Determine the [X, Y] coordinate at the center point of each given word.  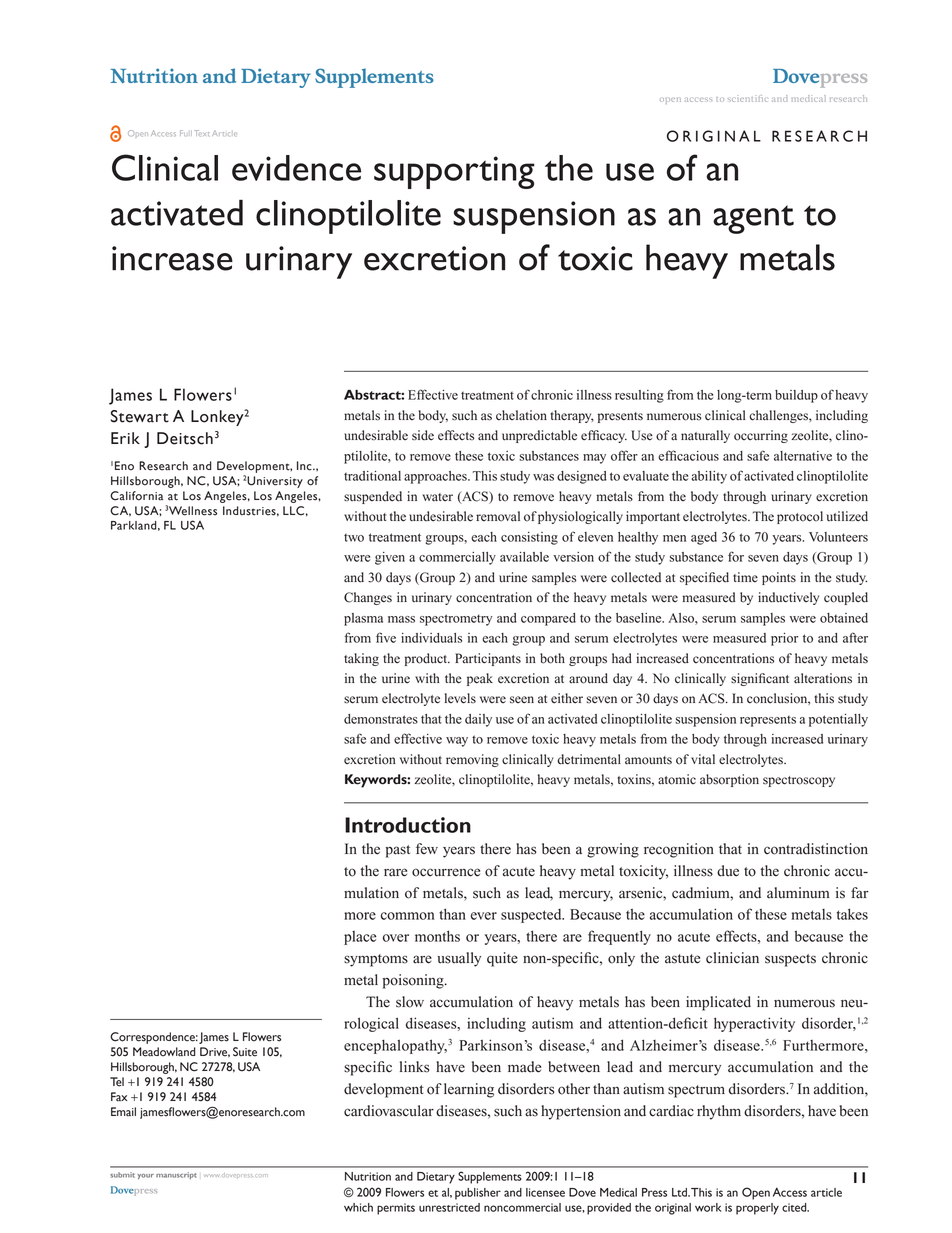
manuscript [176, 1175]
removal [498, 516]
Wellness [193, 511]
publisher [478, 1194]
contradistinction [816, 849]
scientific [747, 98]
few [427, 849]
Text [201, 133]
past [398, 851]
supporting [454, 172]
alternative [803, 456]
